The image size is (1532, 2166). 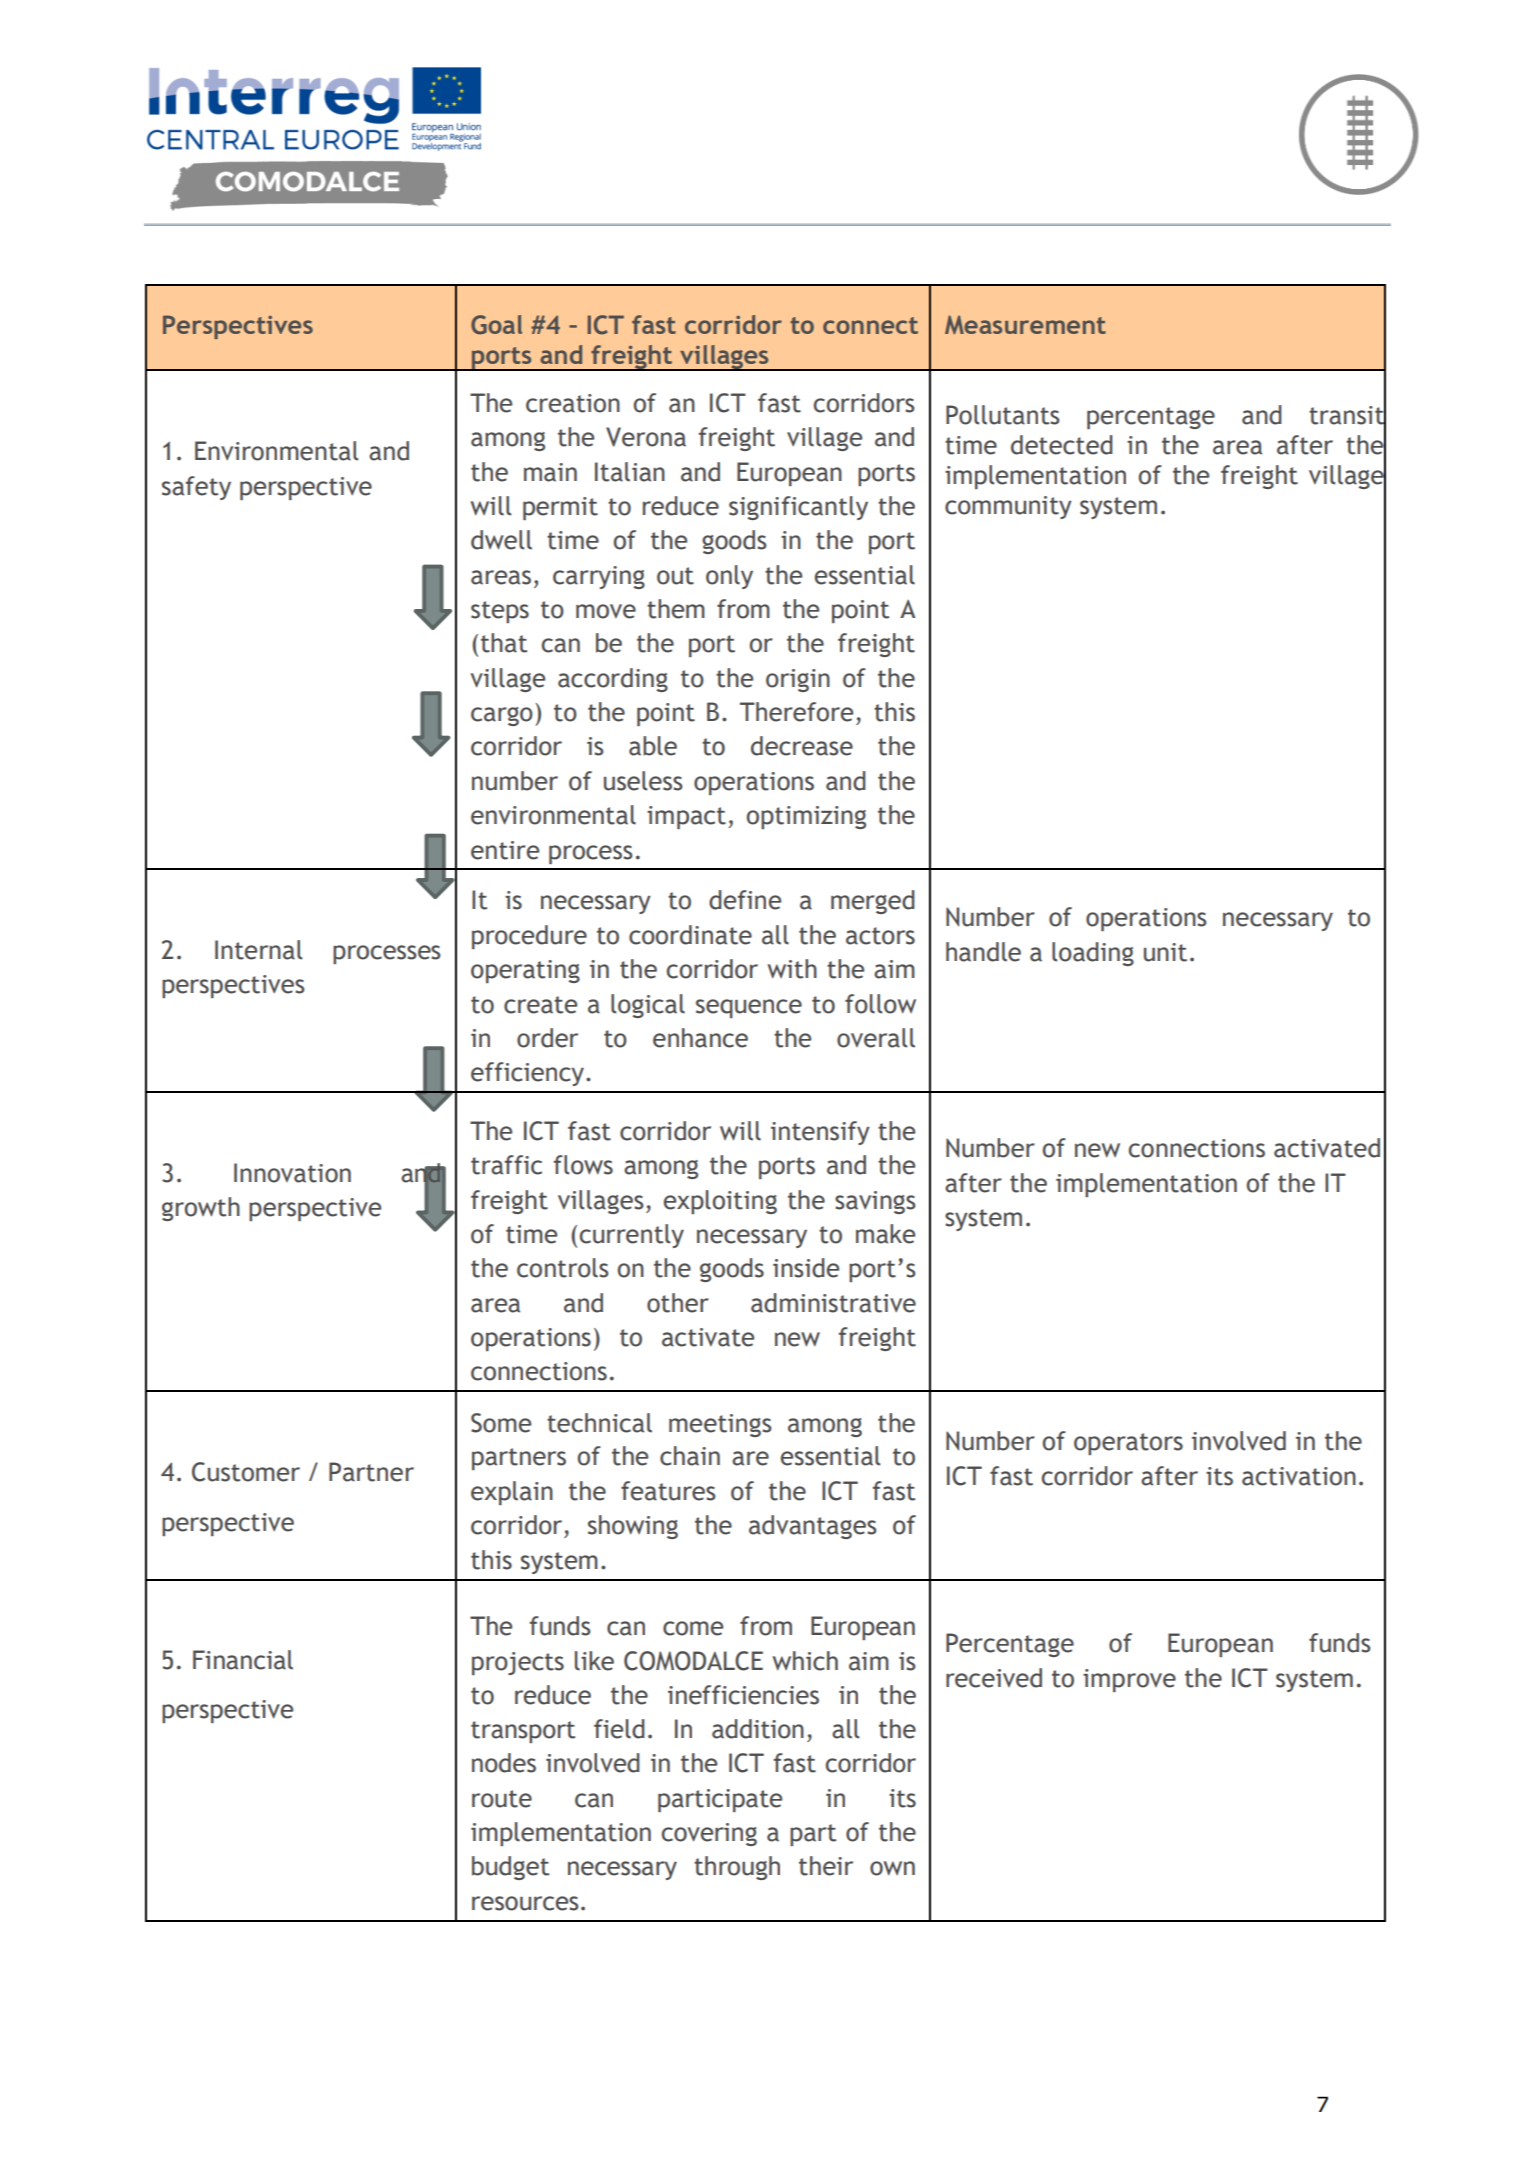 I want to click on Goal, so click(x=496, y=325).
